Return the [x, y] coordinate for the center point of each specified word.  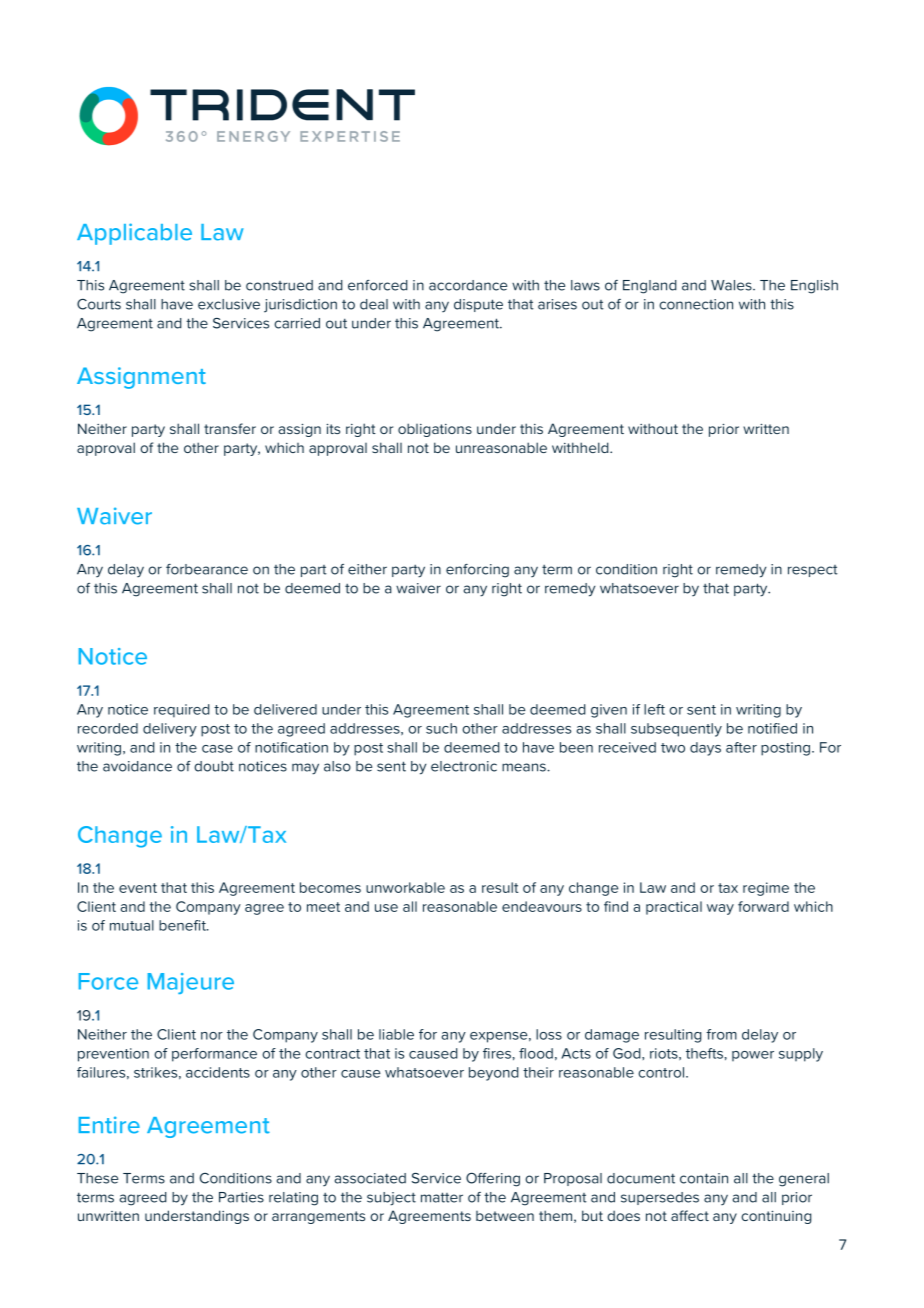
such [441, 728]
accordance [468, 285]
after [741, 747]
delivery [170, 730]
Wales [732, 285]
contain [704, 1178]
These [97, 1178]
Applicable [134, 234]
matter [442, 1197]
